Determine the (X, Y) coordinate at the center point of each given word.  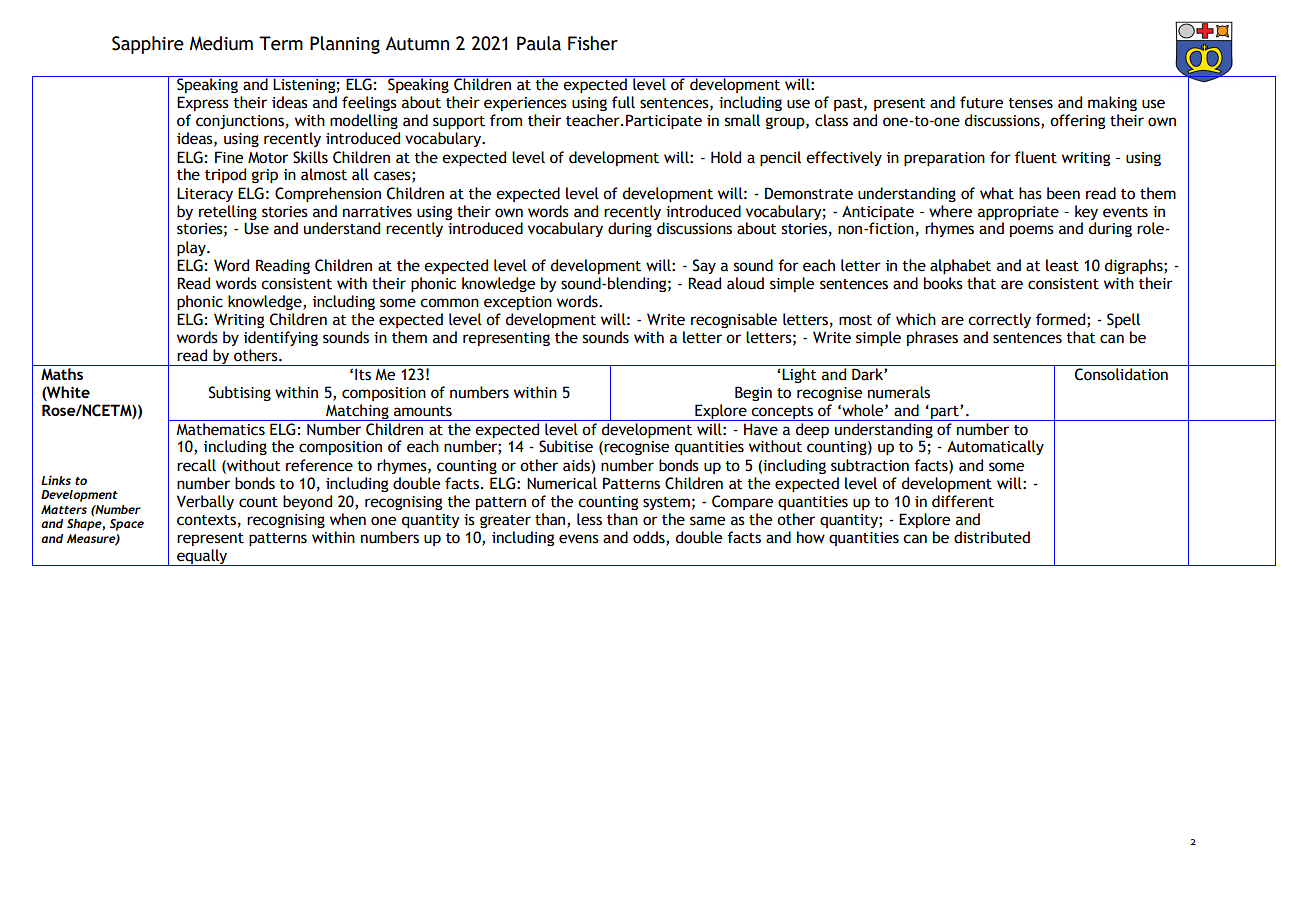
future (981, 102)
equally (202, 557)
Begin (753, 393)
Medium (221, 43)
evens (579, 539)
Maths (62, 374)
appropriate (1018, 213)
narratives (377, 212)
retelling (228, 212)
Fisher (593, 43)
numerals (899, 392)
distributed (992, 537)
